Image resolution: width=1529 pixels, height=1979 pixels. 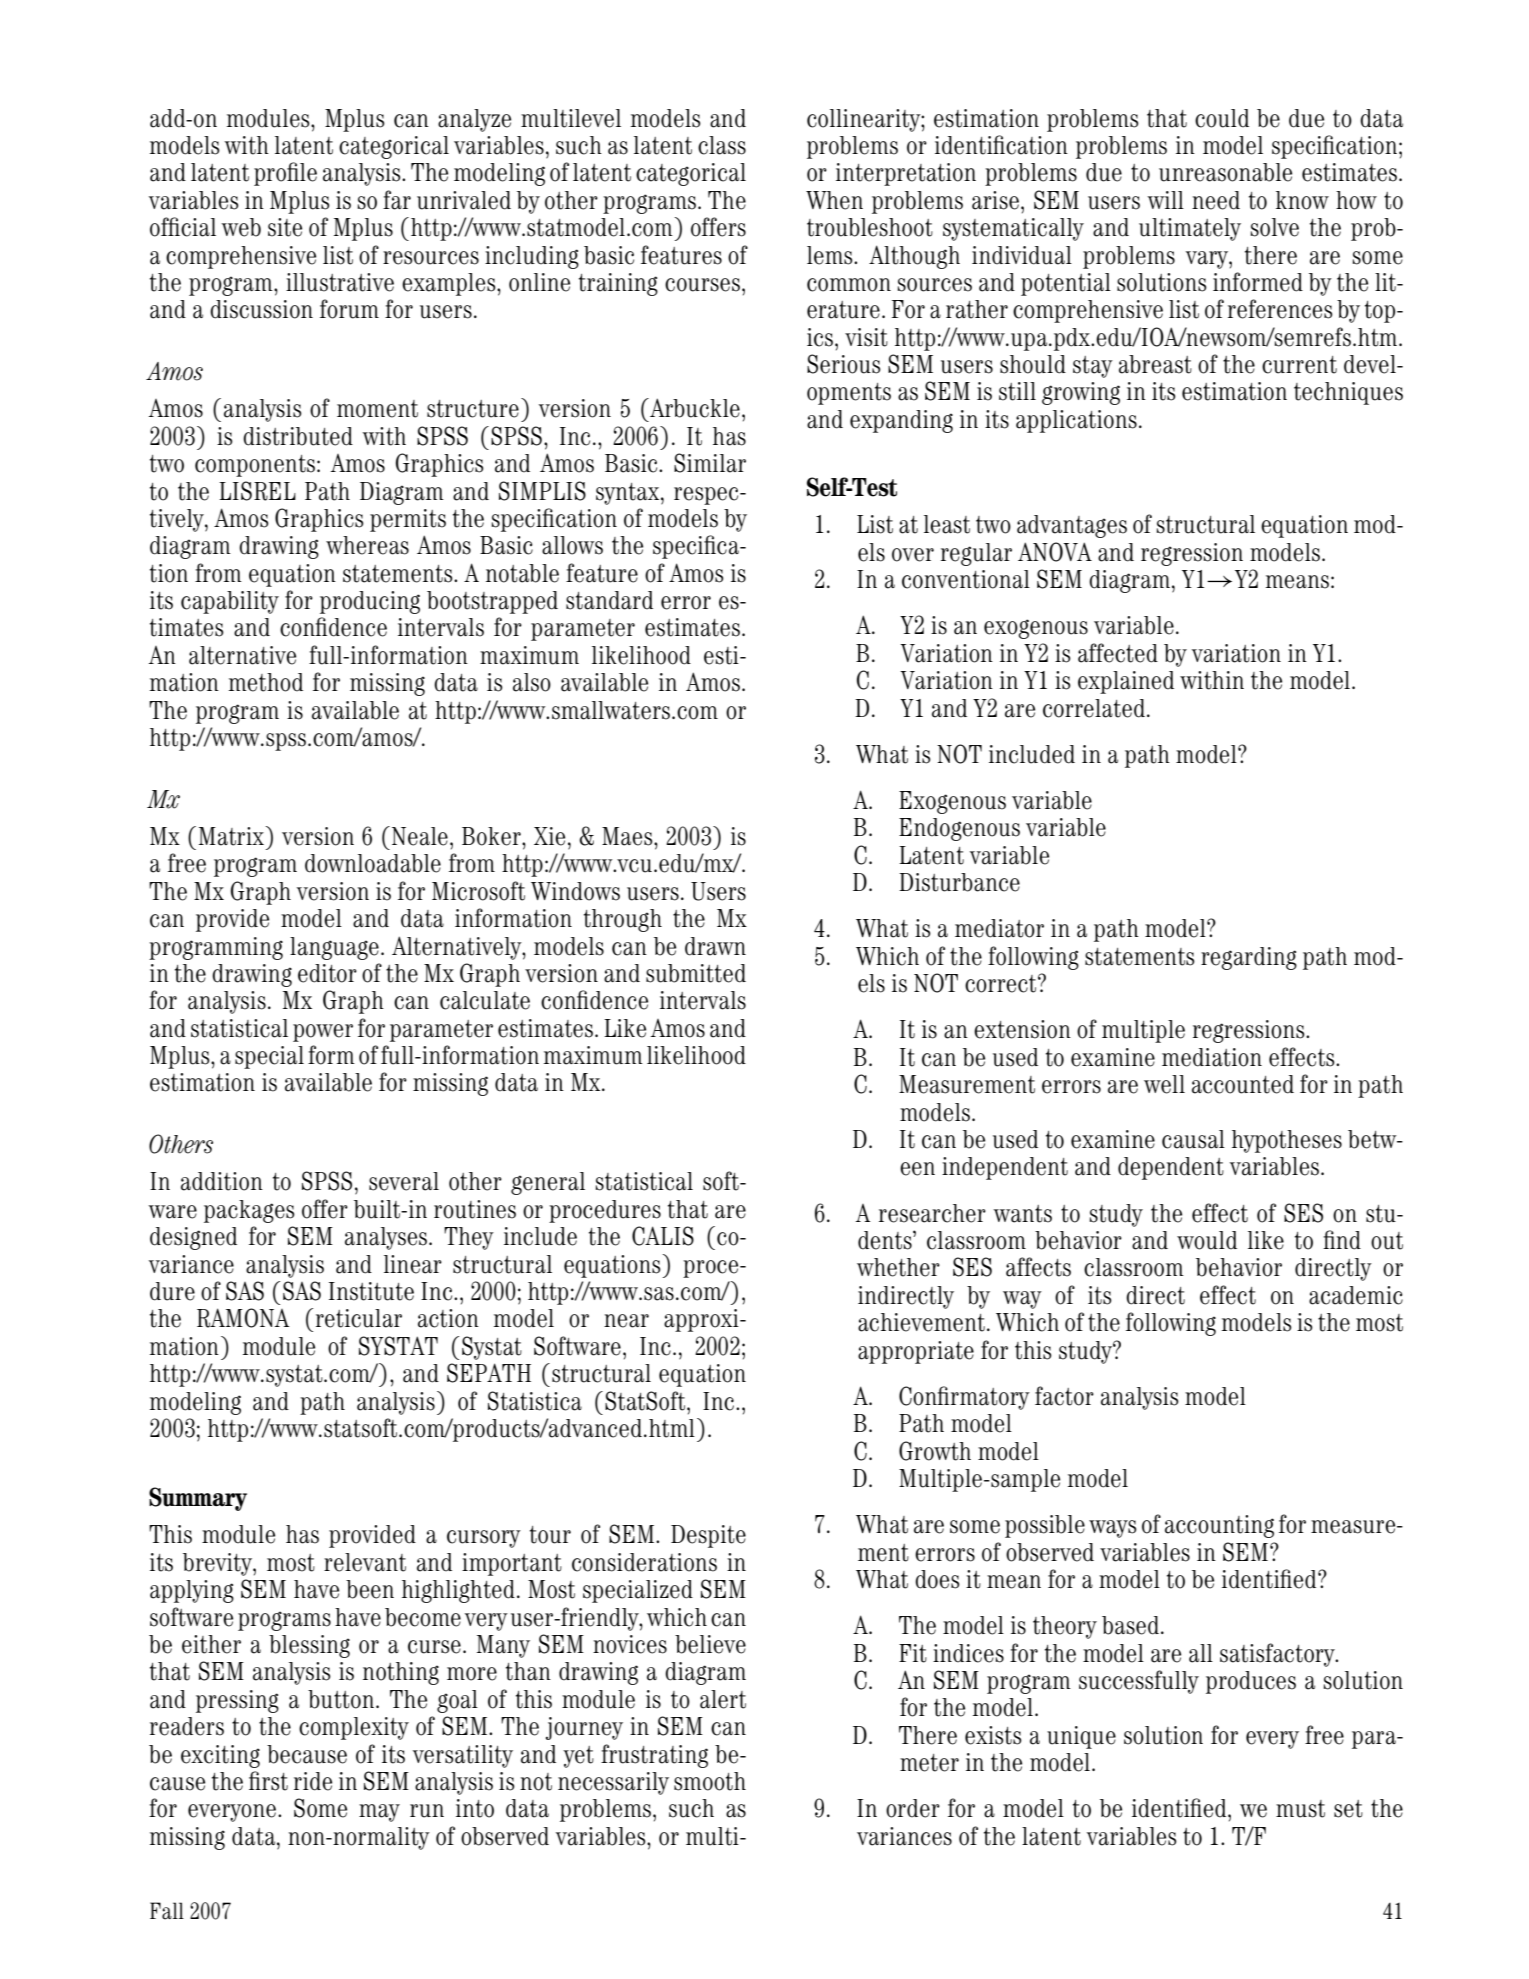 What do you see at coordinates (1225, 172) in the screenshot?
I see `unreasonable` at bounding box center [1225, 172].
